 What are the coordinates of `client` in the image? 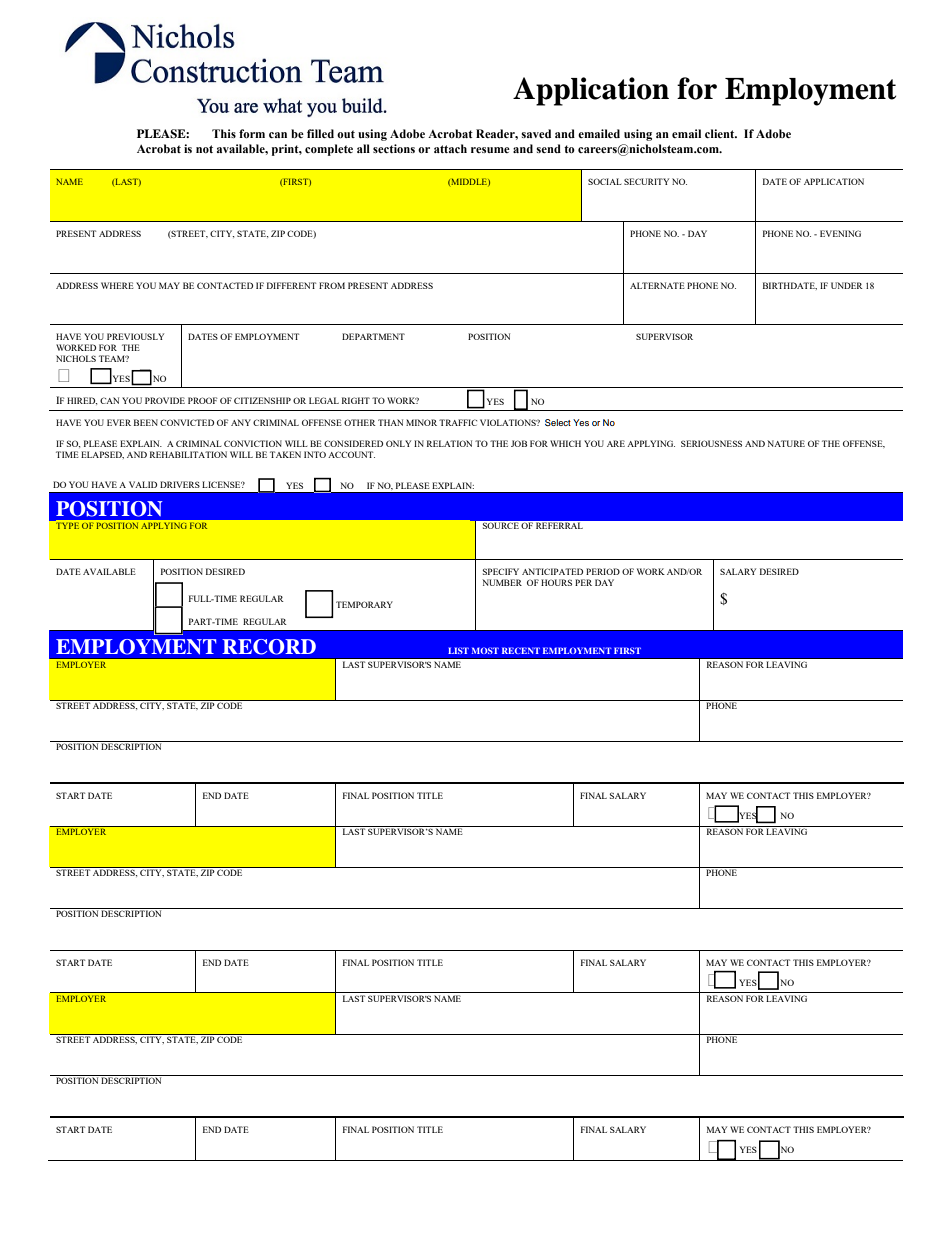 It's located at (721, 133).
